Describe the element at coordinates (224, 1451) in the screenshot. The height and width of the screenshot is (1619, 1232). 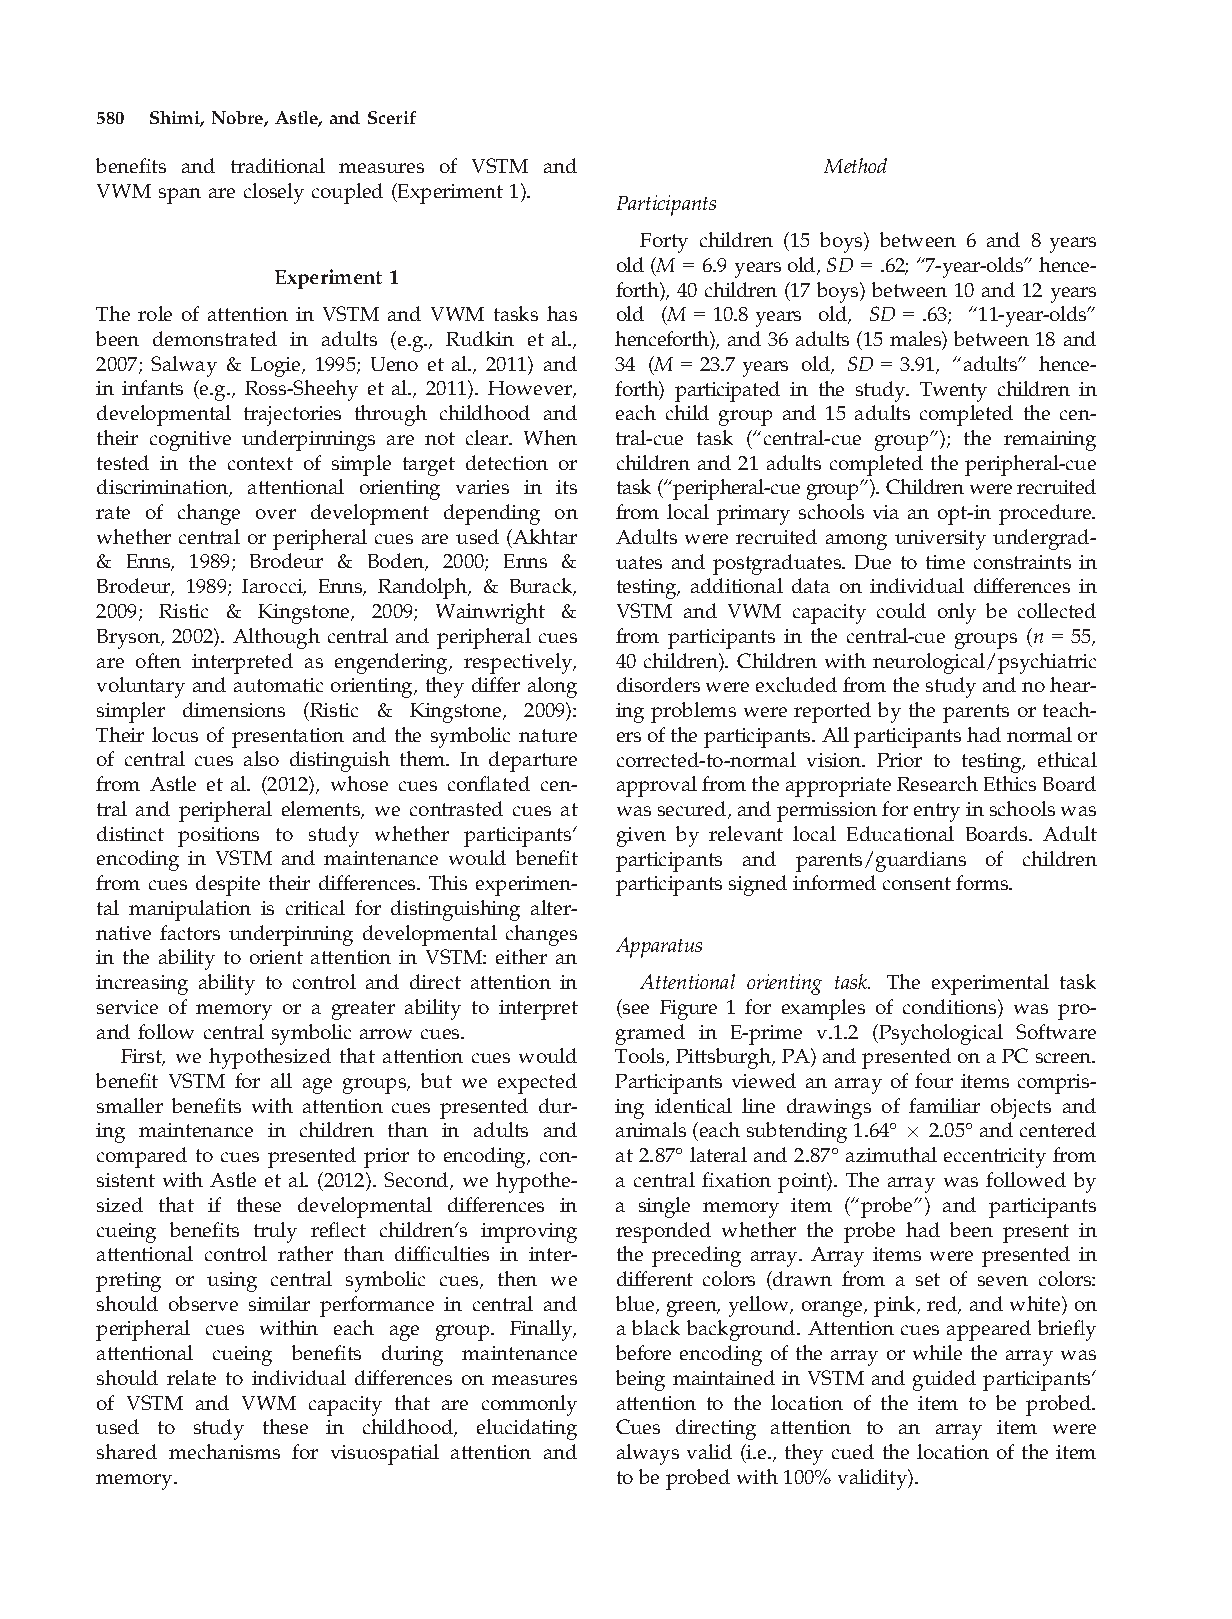
I see `mechanisms` at that location.
